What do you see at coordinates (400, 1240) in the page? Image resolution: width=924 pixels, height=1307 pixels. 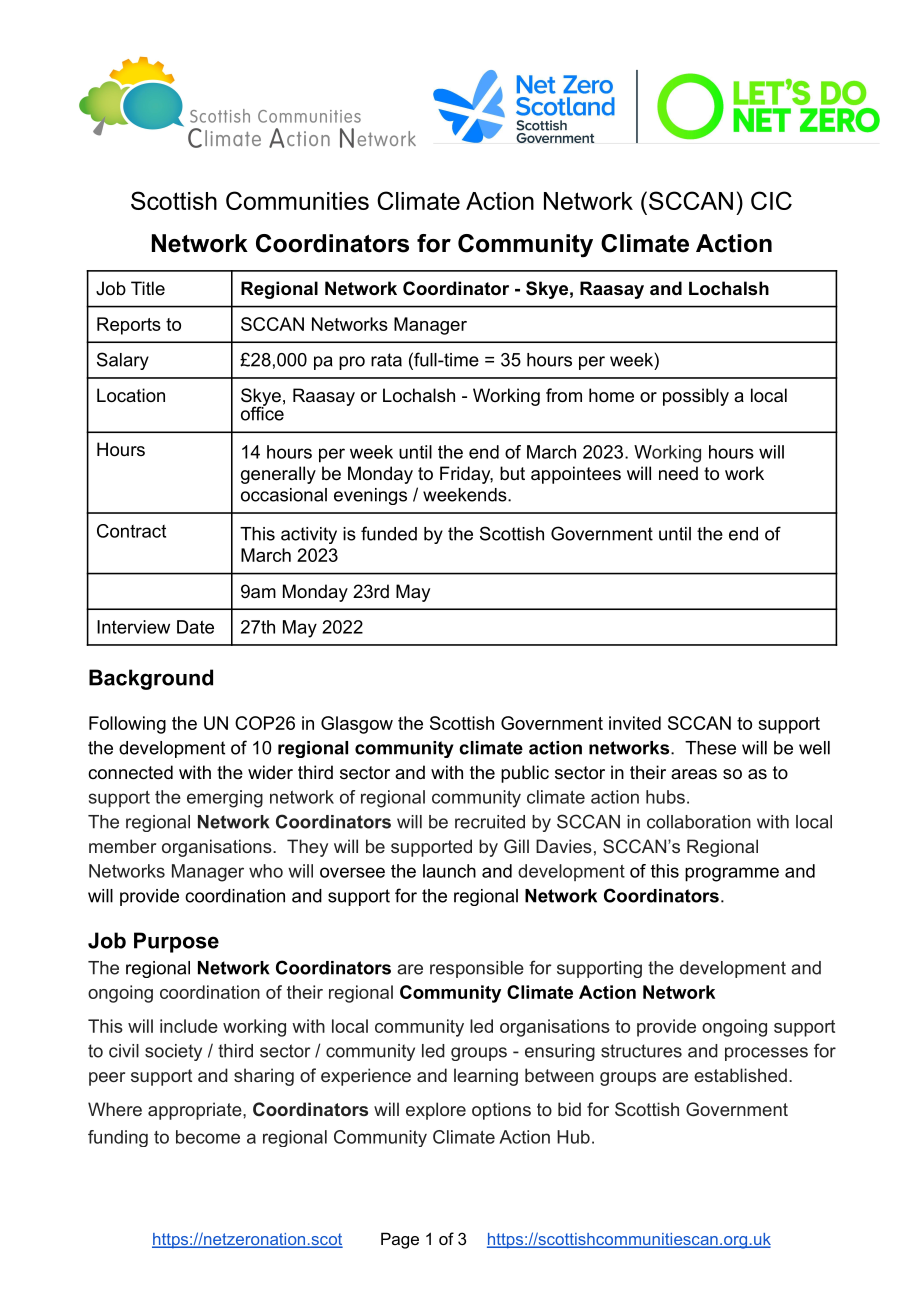 I see `Page` at bounding box center [400, 1240].
